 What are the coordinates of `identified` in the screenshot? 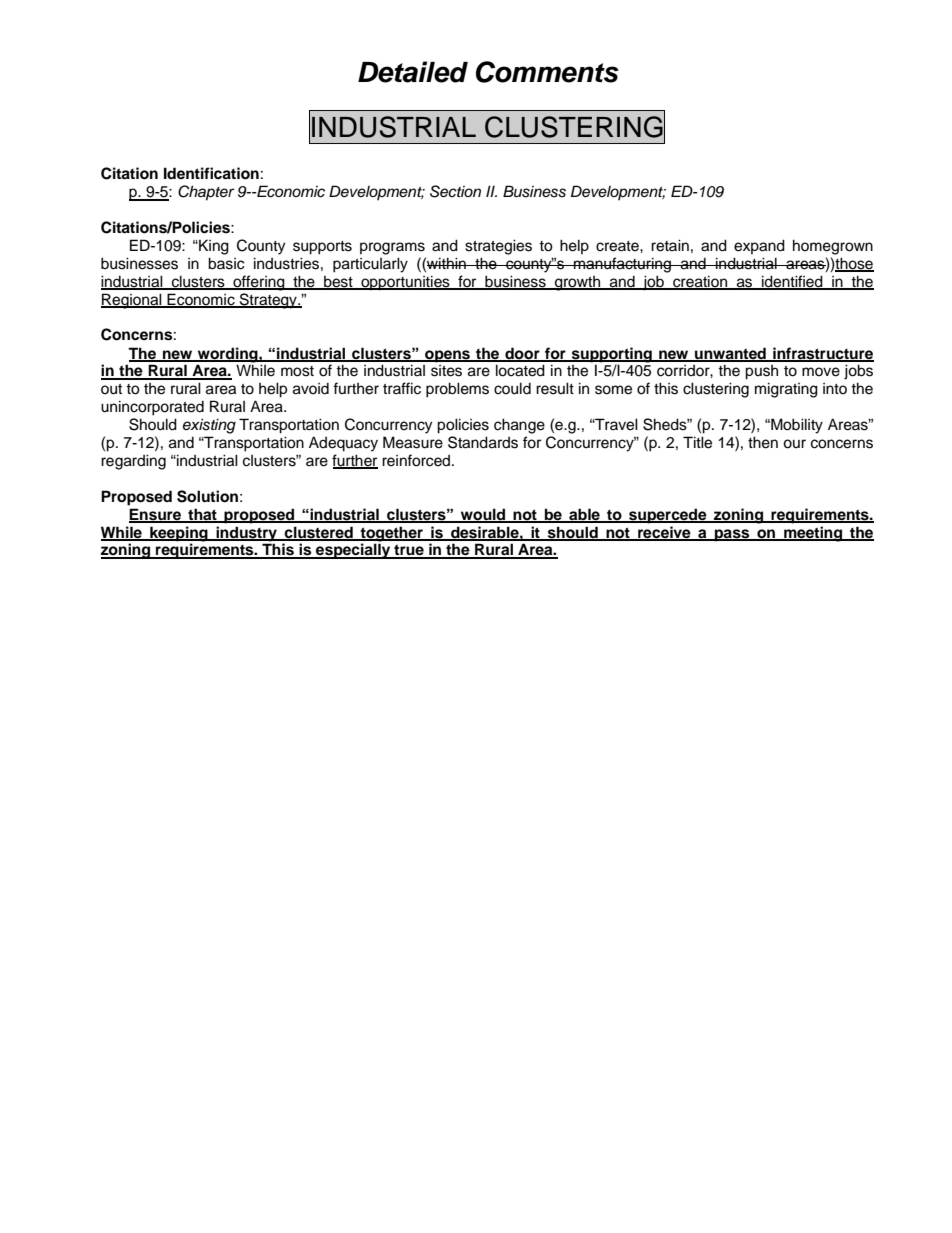 It's located at (792, 282).
